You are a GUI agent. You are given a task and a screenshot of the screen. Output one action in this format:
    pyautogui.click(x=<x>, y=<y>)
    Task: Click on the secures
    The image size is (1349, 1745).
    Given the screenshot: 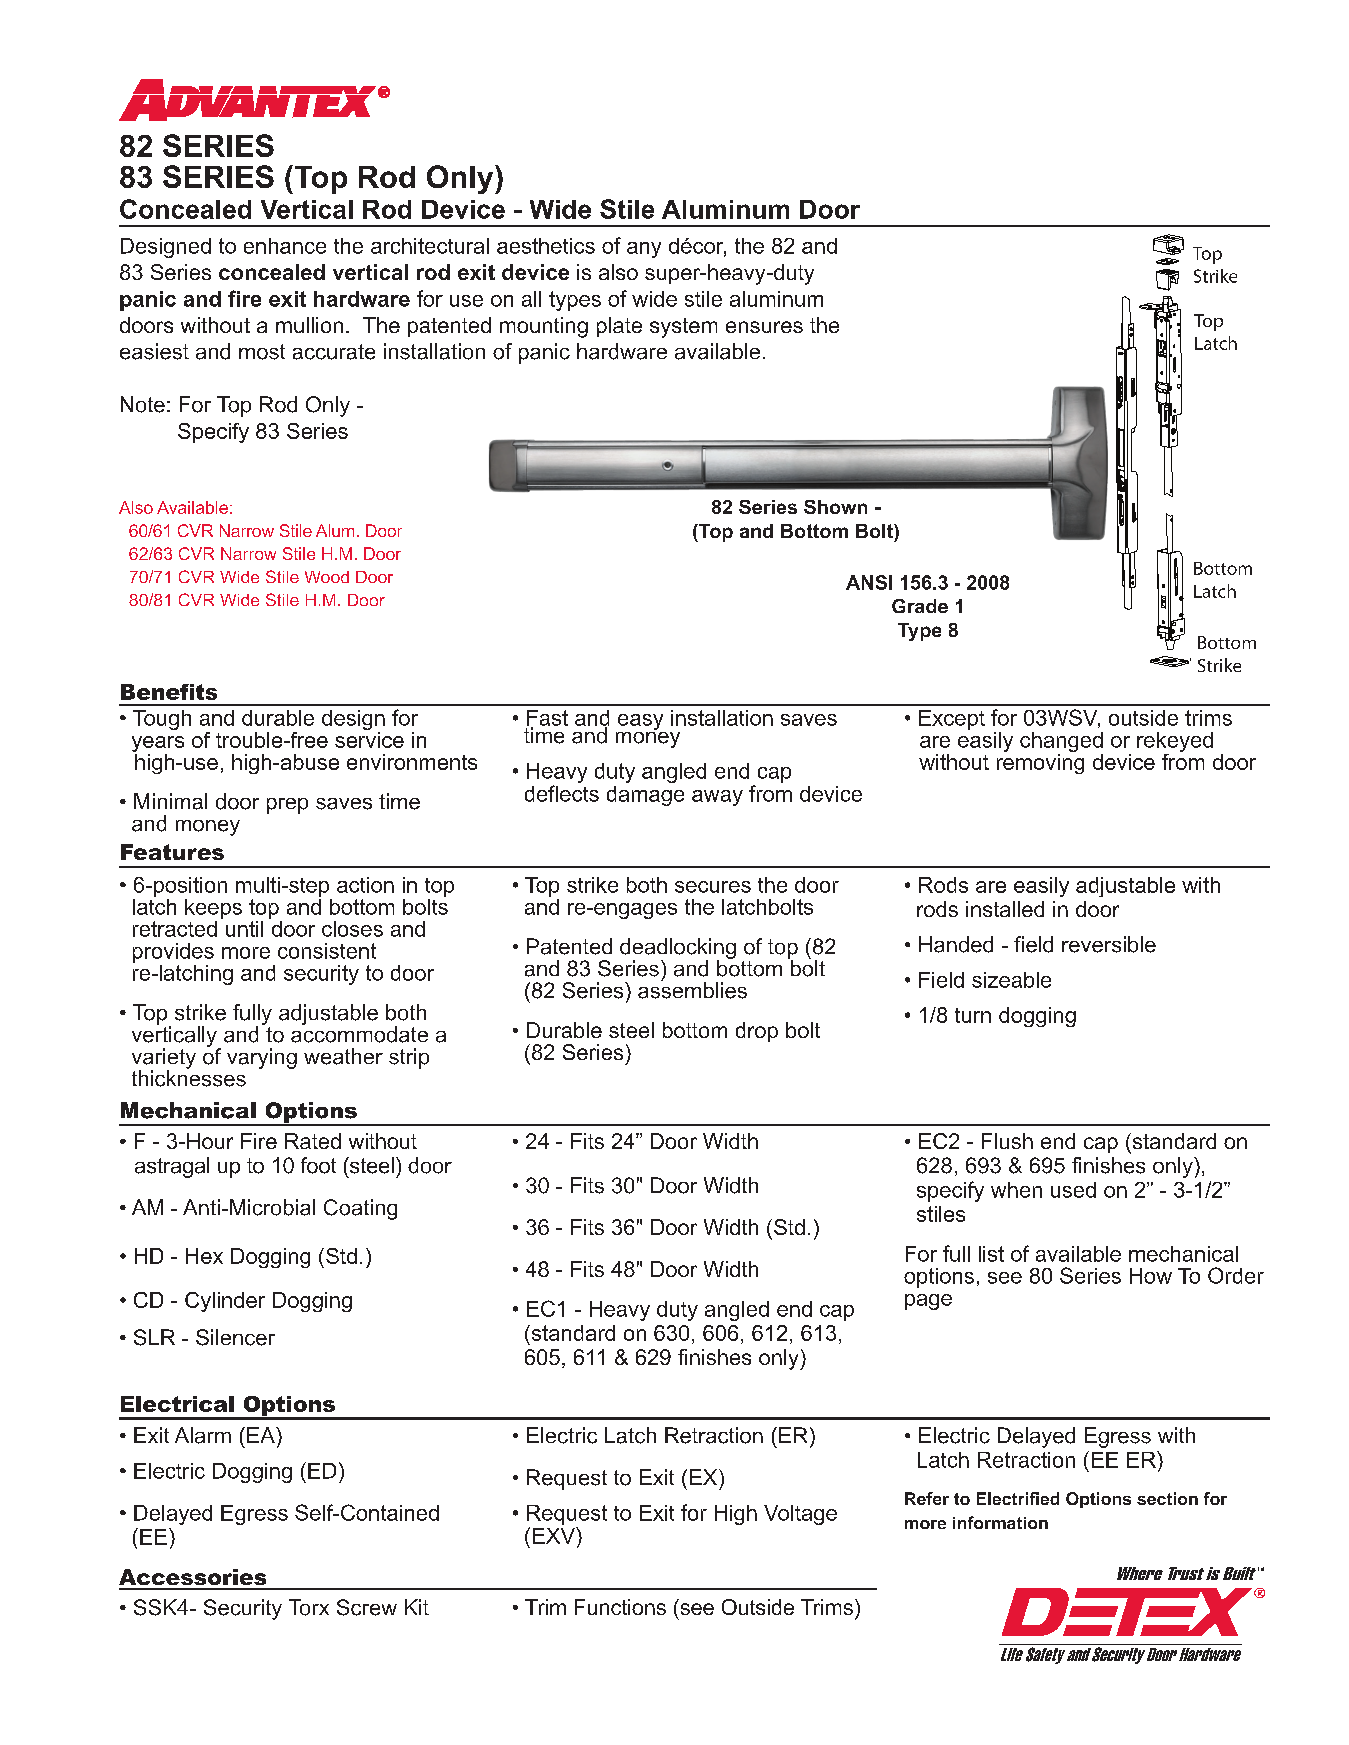 What is the action you would take?
    pyautogui.click(x=713, y=887)
